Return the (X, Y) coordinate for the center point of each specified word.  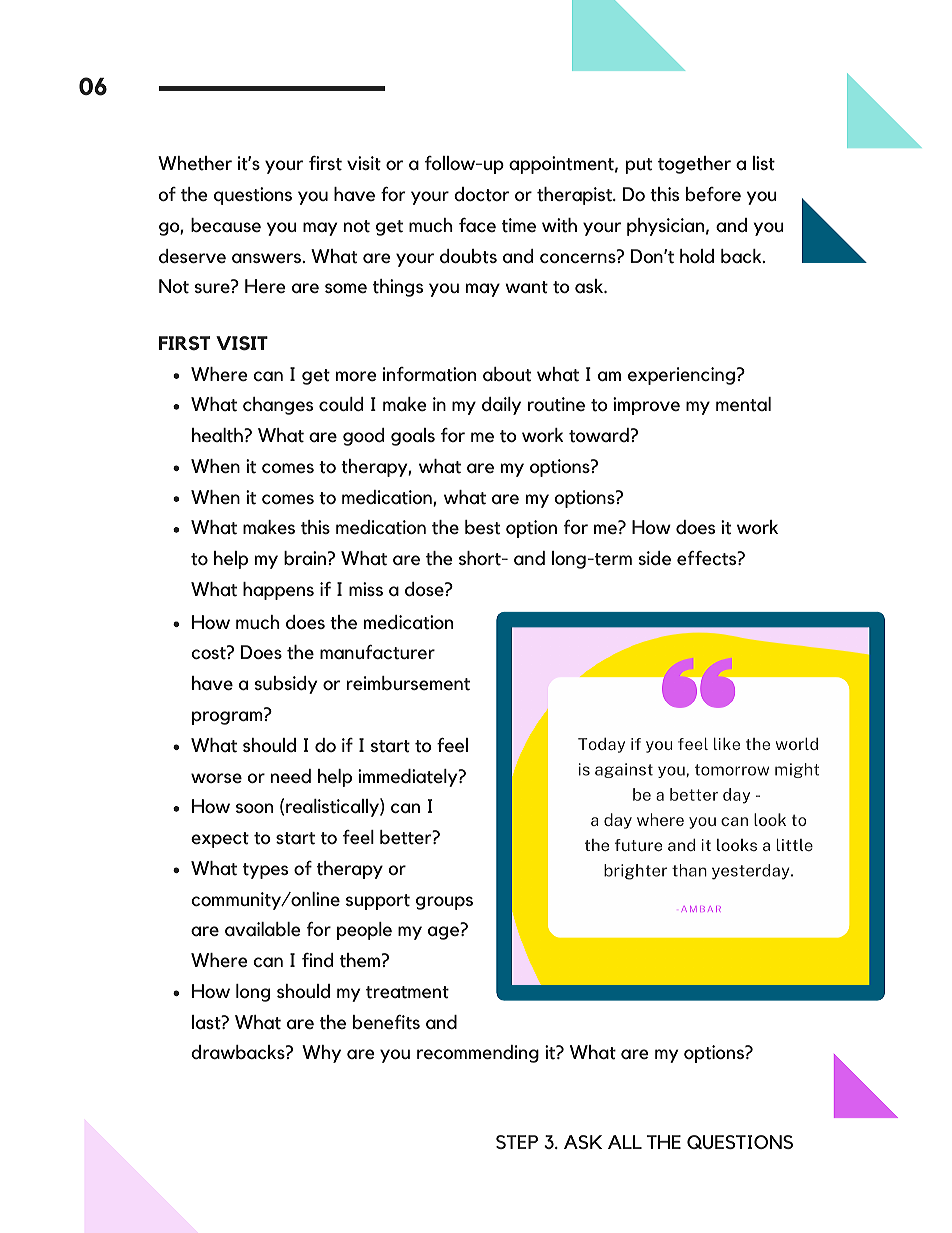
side (655, 558)
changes (278, 406)
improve (646, 406)
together (694, 165)
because (226, 225)
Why (321, 1054)
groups (444, 903)
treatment (407, 992)
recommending (478, 1054)
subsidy (286, 685)
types (265, 871)
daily (501, 406)
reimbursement (408, 683)
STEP (517, 1142)
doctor (481, 194)
